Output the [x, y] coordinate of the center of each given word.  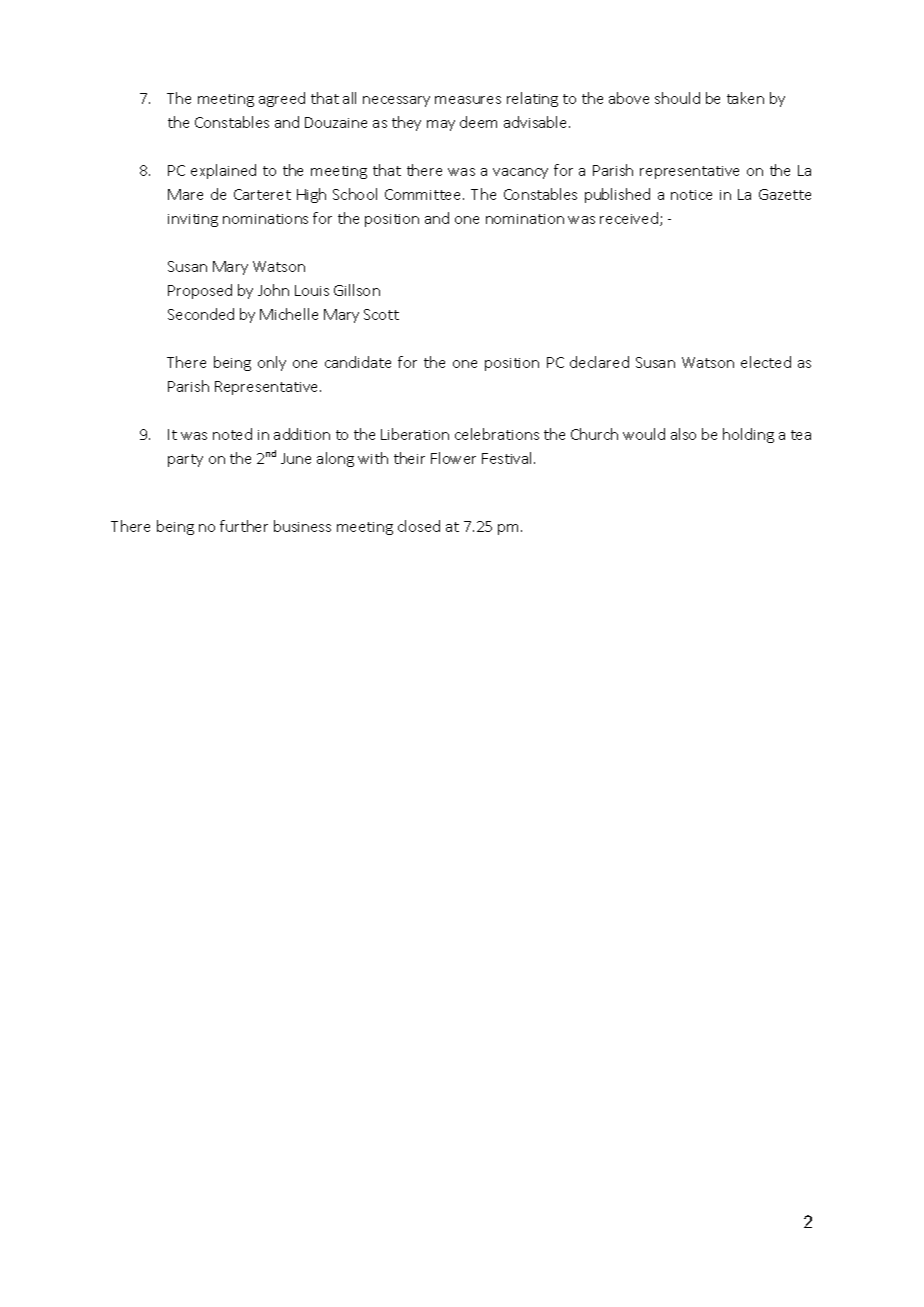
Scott [381, 314]
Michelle [289, 314]
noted [232, 434]
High [311, 195]
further [244, 526]
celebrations [497, 434]
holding [748, 435]
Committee [424, 194]
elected [766, 362]
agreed [282, 99]
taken [745, 98]
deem [478, 122]
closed [419, 526]
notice [691, 195]
